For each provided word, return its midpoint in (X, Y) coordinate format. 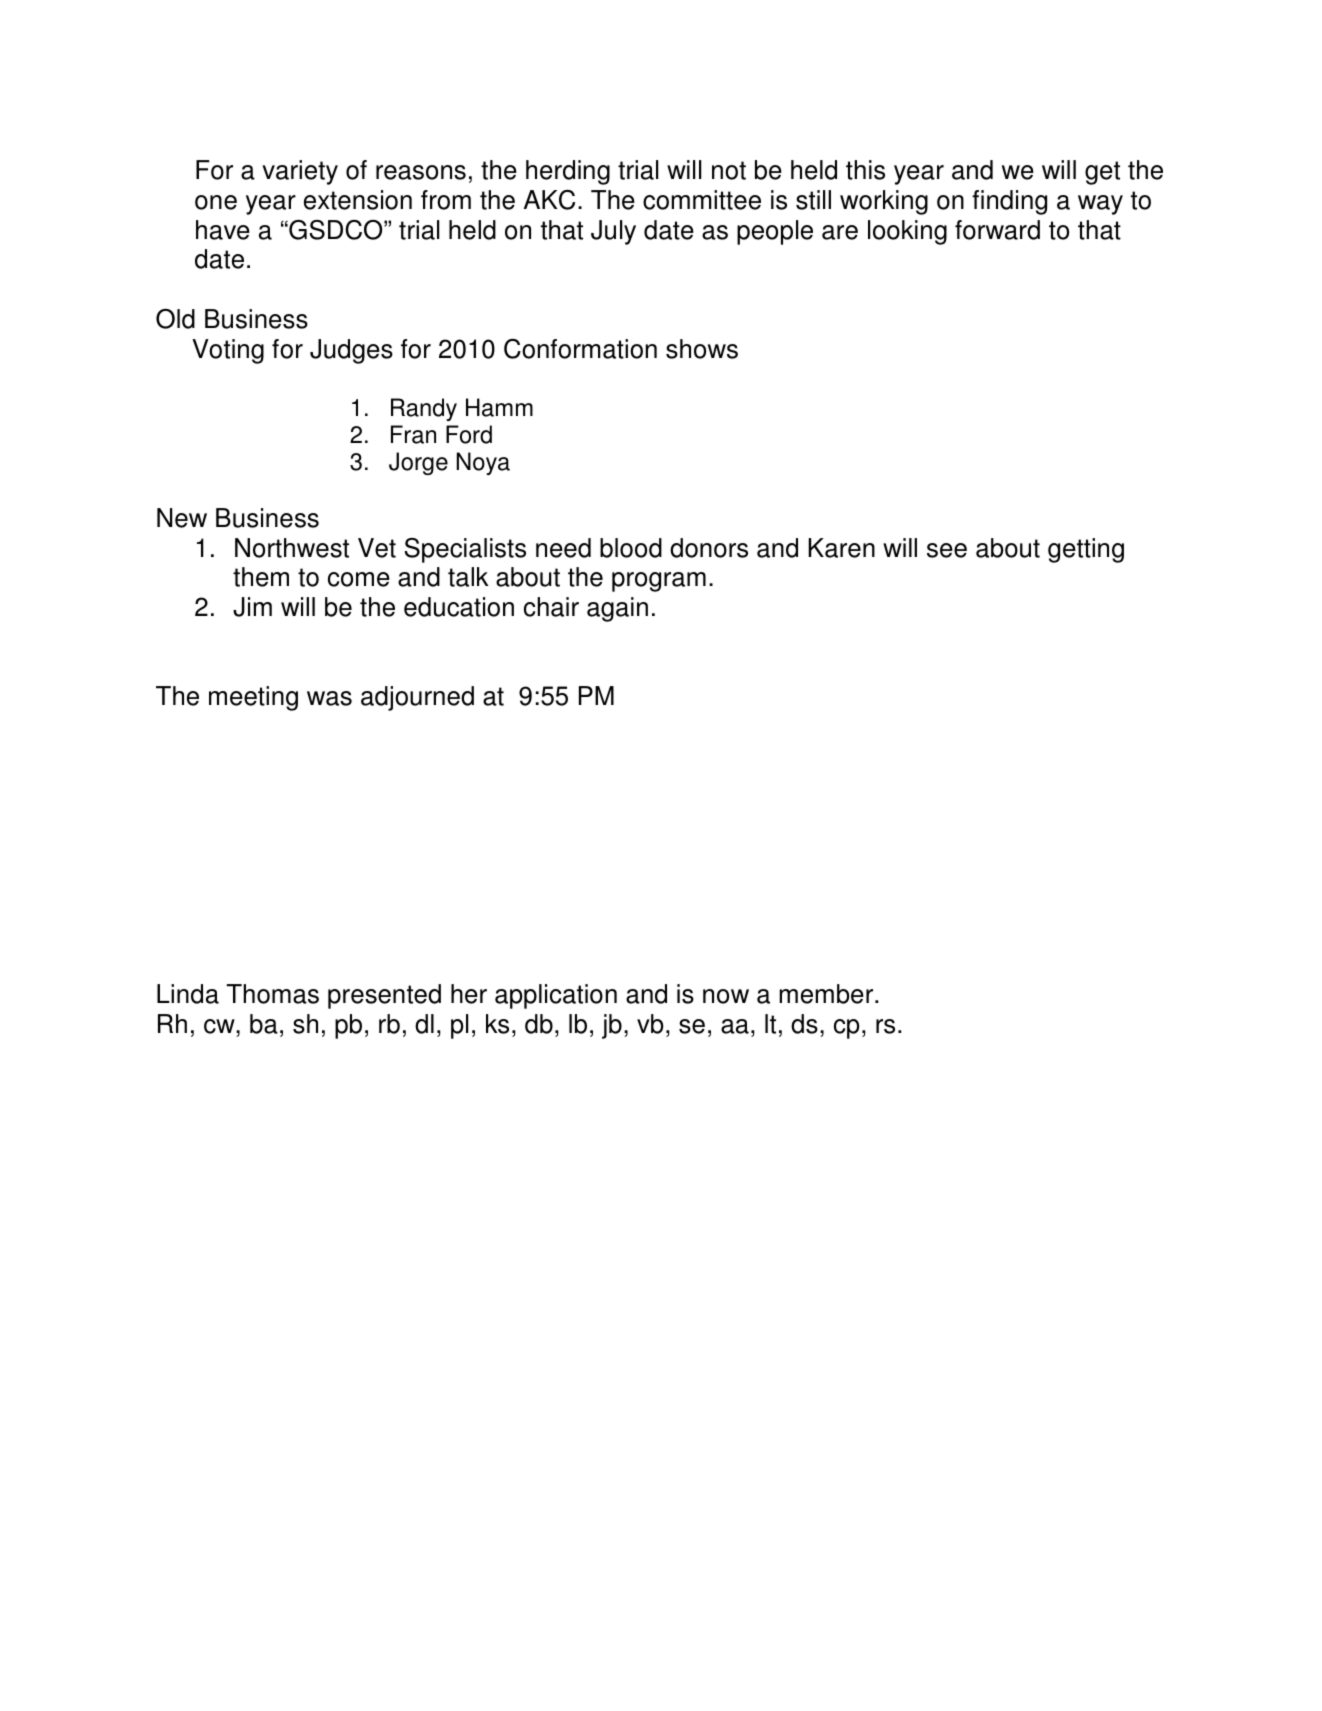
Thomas (272, 994)
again (617, 609)
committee (702, 200)
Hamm (499, 407)
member (827, 994)
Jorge (418, 463)
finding (1009, 202)
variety (300, 172)
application (556, 996)
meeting (253, 698)
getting (1086, 550)
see (947, 550)
